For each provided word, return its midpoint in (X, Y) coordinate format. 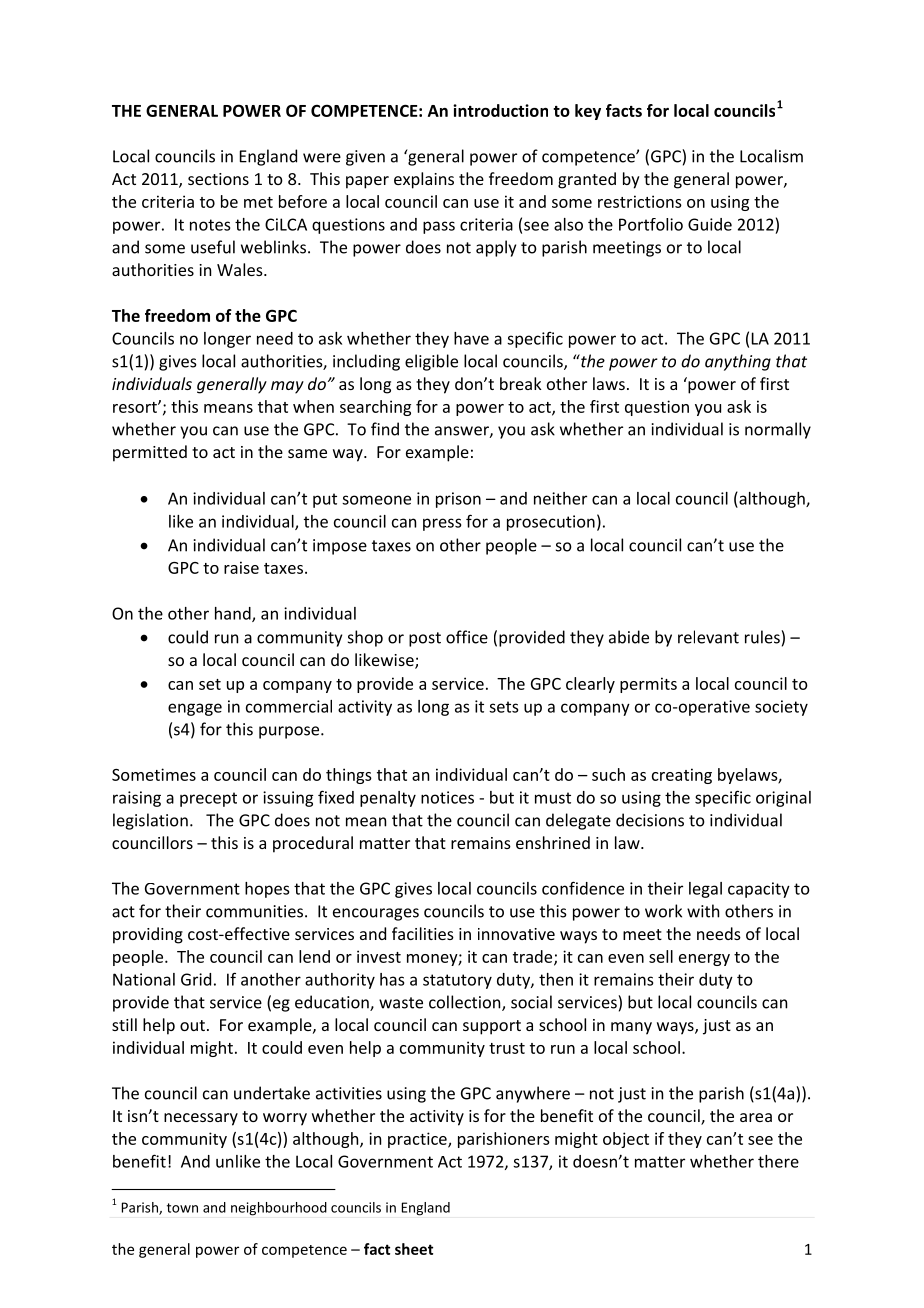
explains (424, 180)
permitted (150, 453)
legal (705, 890)
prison (458, 500)
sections (218, 179)
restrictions (640, 201)
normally (778, 430)
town (182, 1208)
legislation (150, 821)
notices (447, 797)
